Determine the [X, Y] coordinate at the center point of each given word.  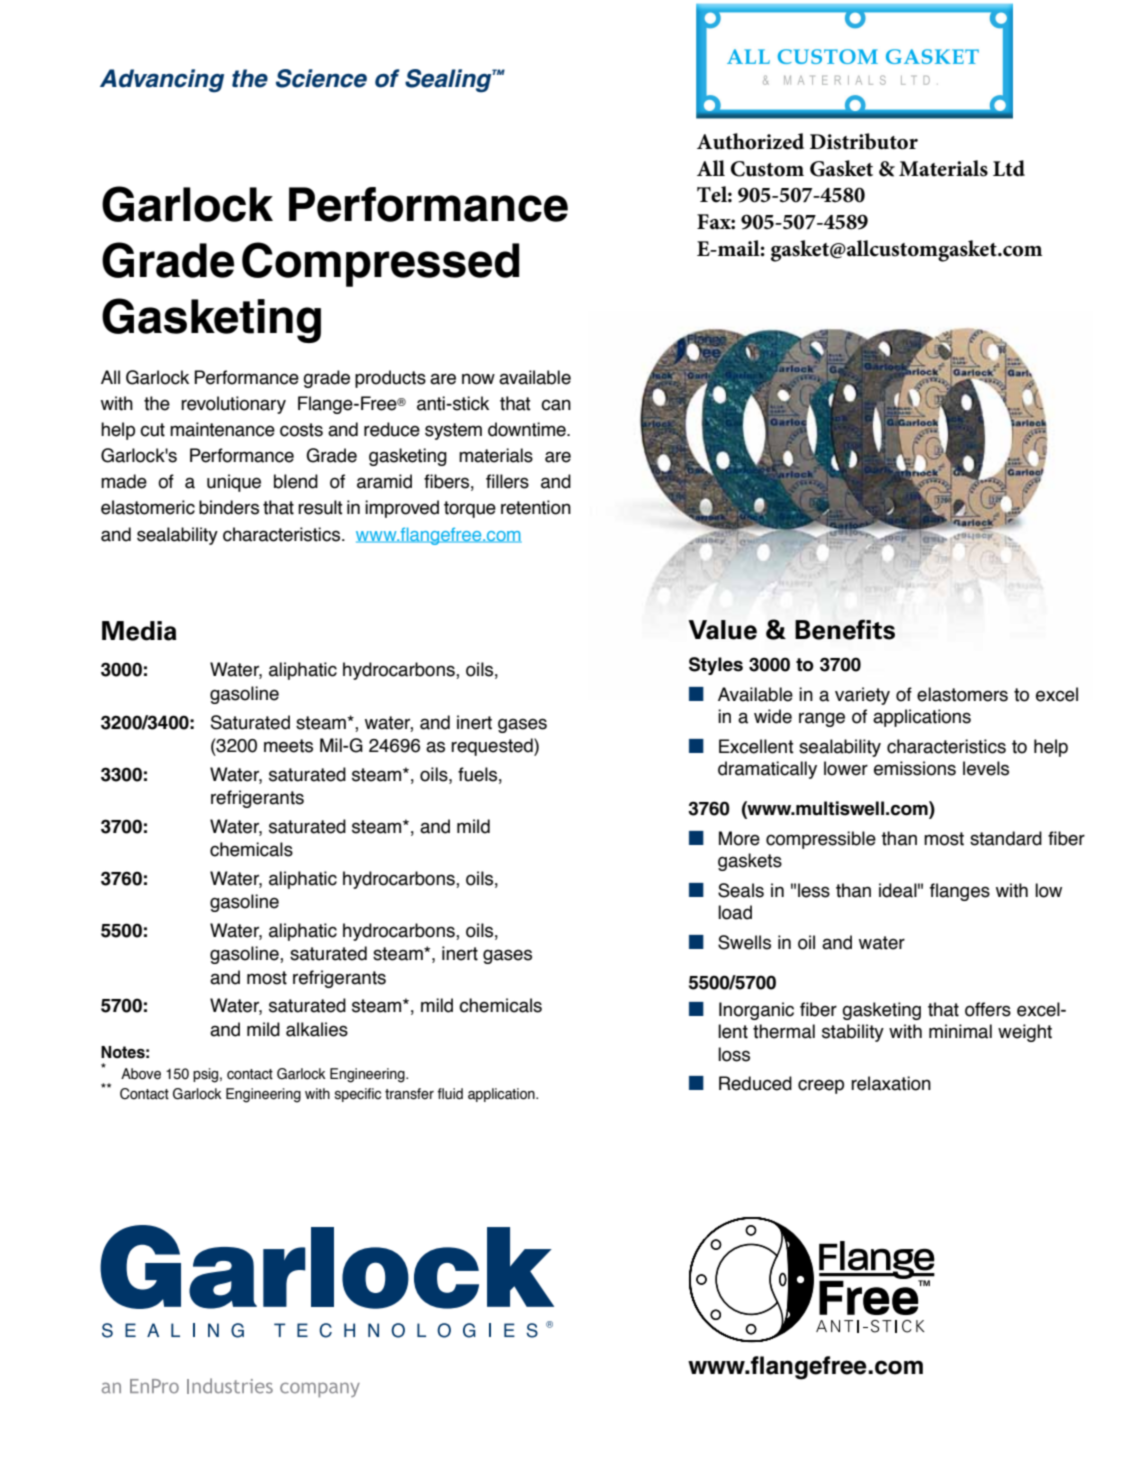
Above [141, 1074]
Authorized [750, 141]
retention [536, 507]
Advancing [162, 81]
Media [139, 631]
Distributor [864, 141]
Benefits [845, 629]
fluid [450, 1094]
